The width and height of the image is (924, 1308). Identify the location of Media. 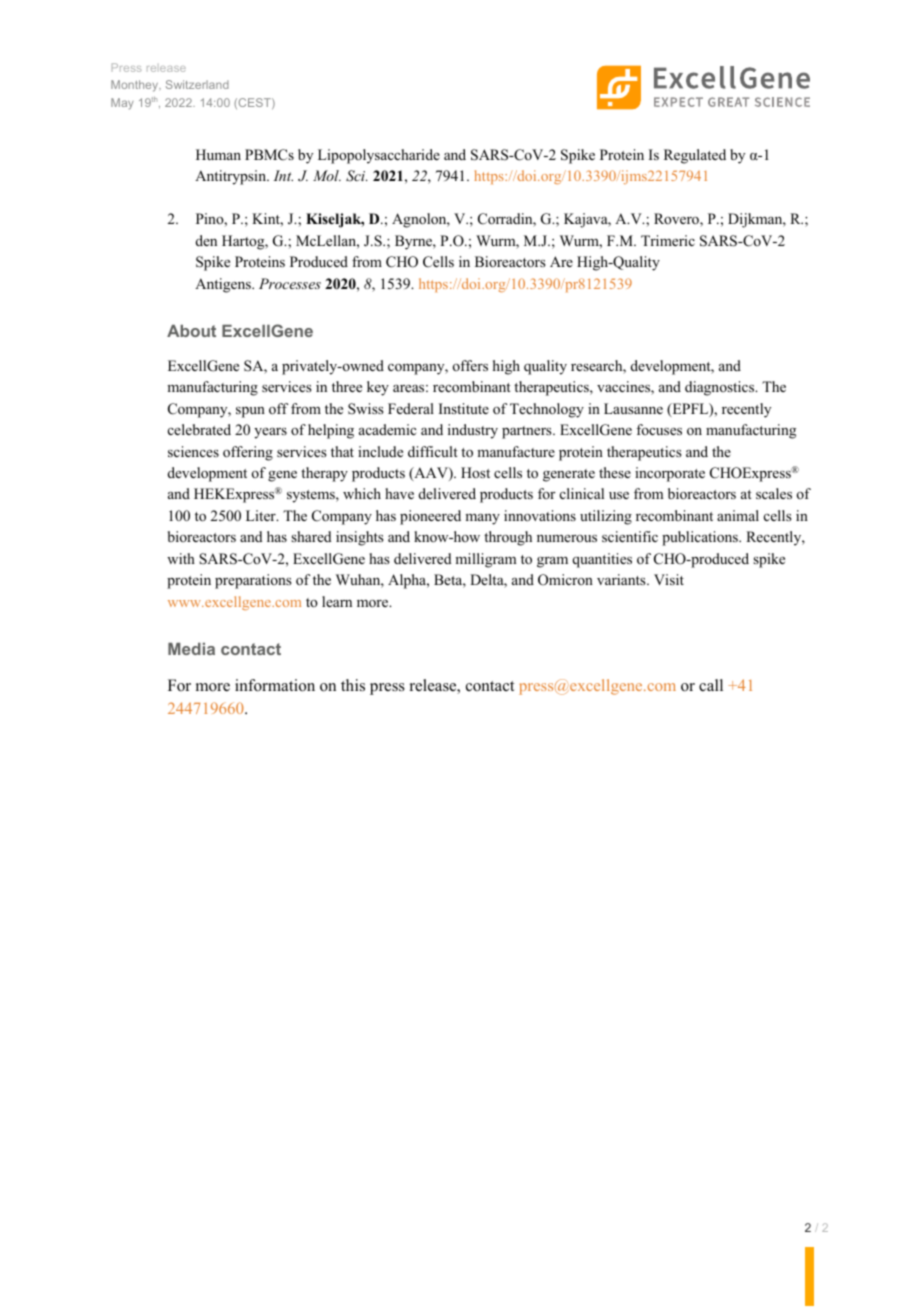
(191, 649).
